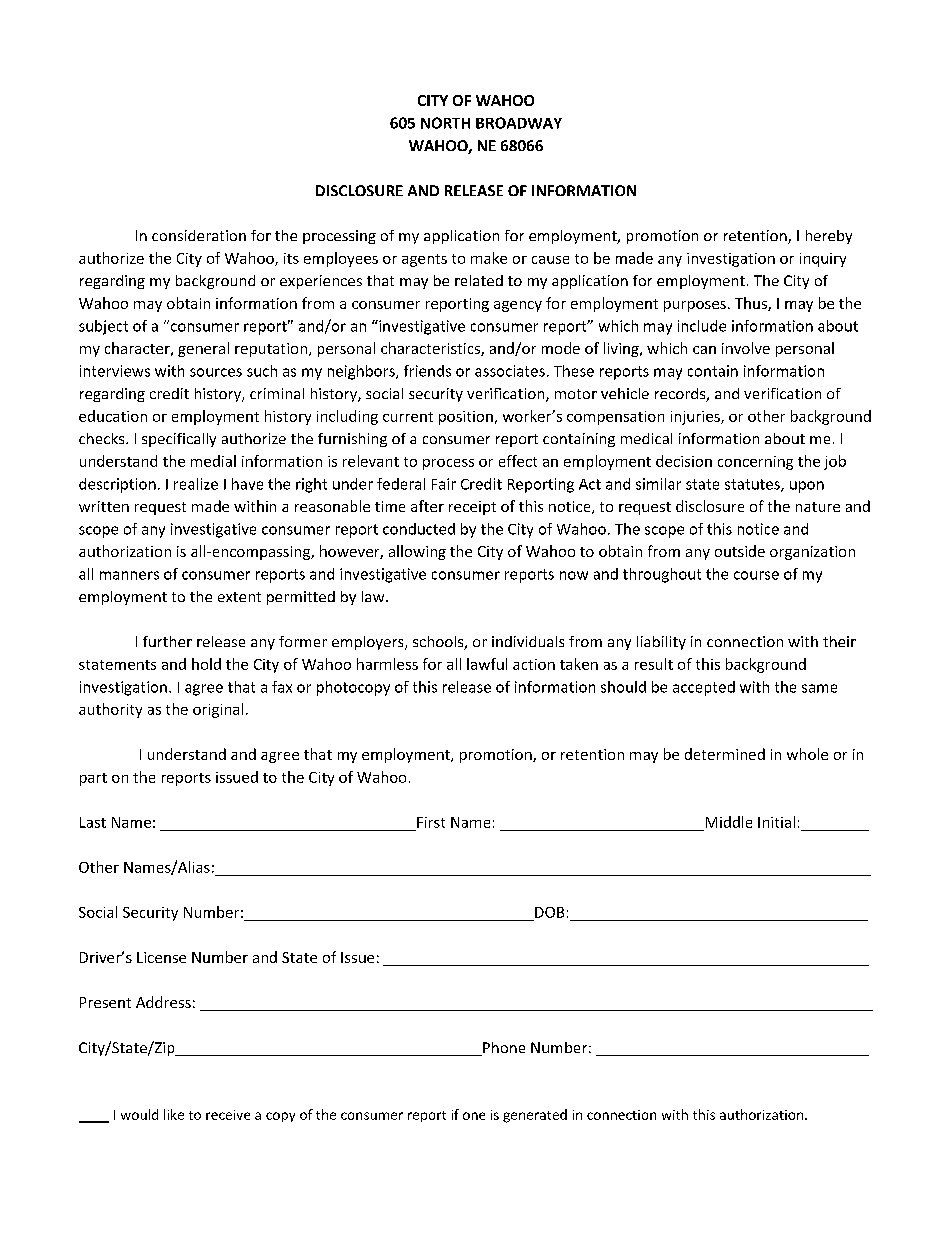 The height and width of the image is (1233, 952). Describe the element at coordinates (756, 575) in the image. I see `course` at that location.
